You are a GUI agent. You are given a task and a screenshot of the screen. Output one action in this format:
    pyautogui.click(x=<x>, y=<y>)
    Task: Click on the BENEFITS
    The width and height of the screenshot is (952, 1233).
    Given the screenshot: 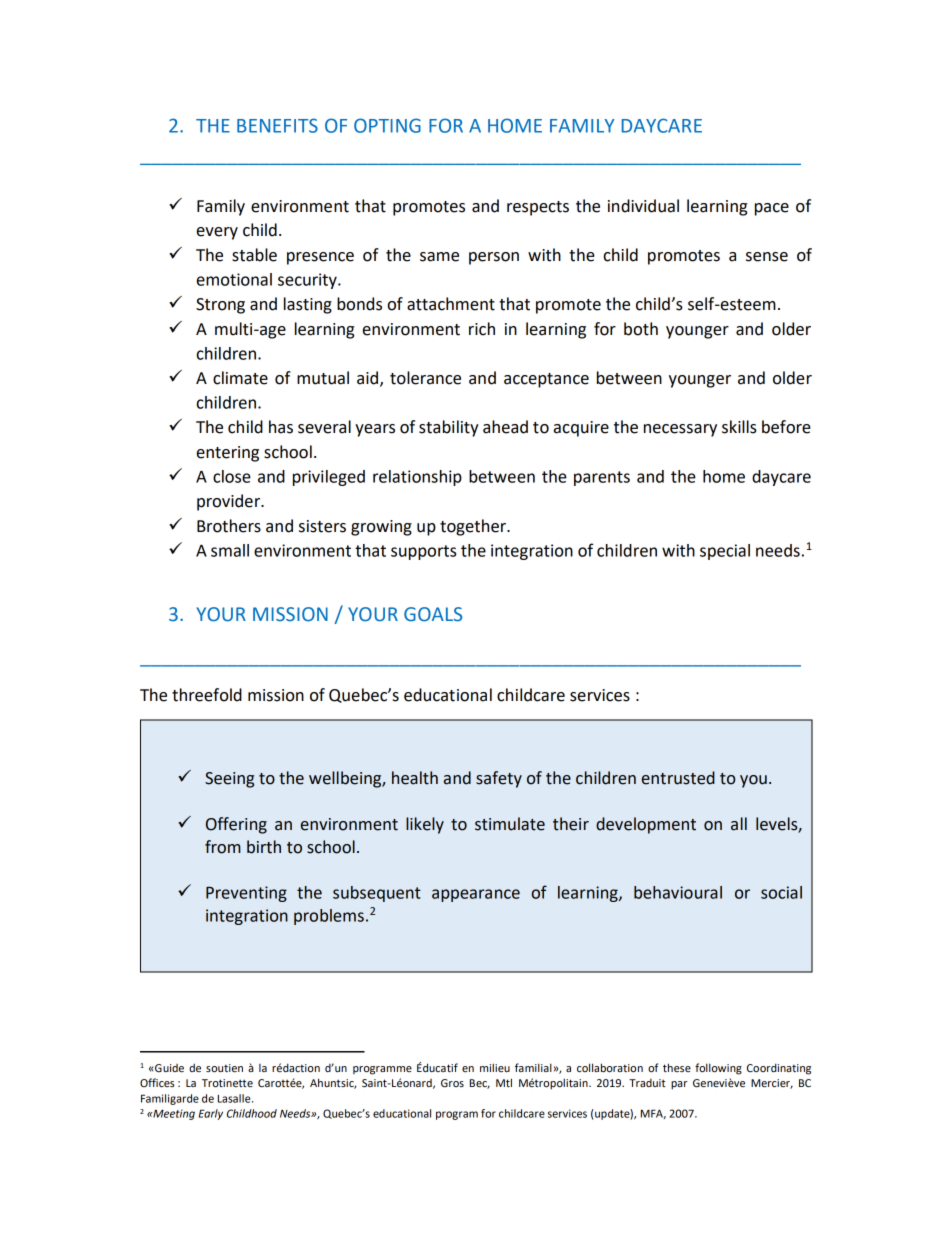 What is the action you would take?
    pyautogui.click(x=277, y=125)
